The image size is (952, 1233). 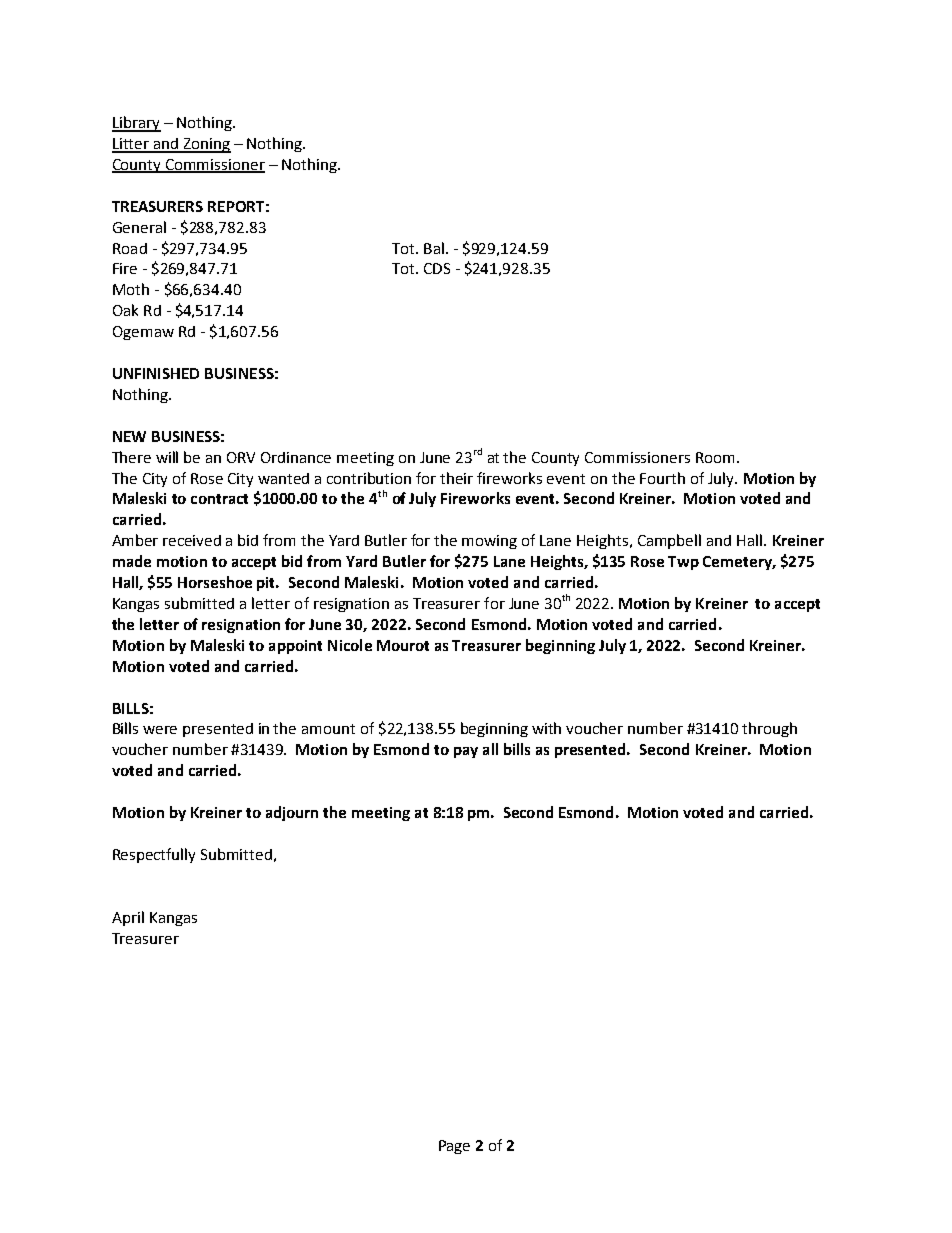 What do you see at coordinates (662, 478) in the screenshot?
I see `Fourth` at bounding box center [662, 478].
